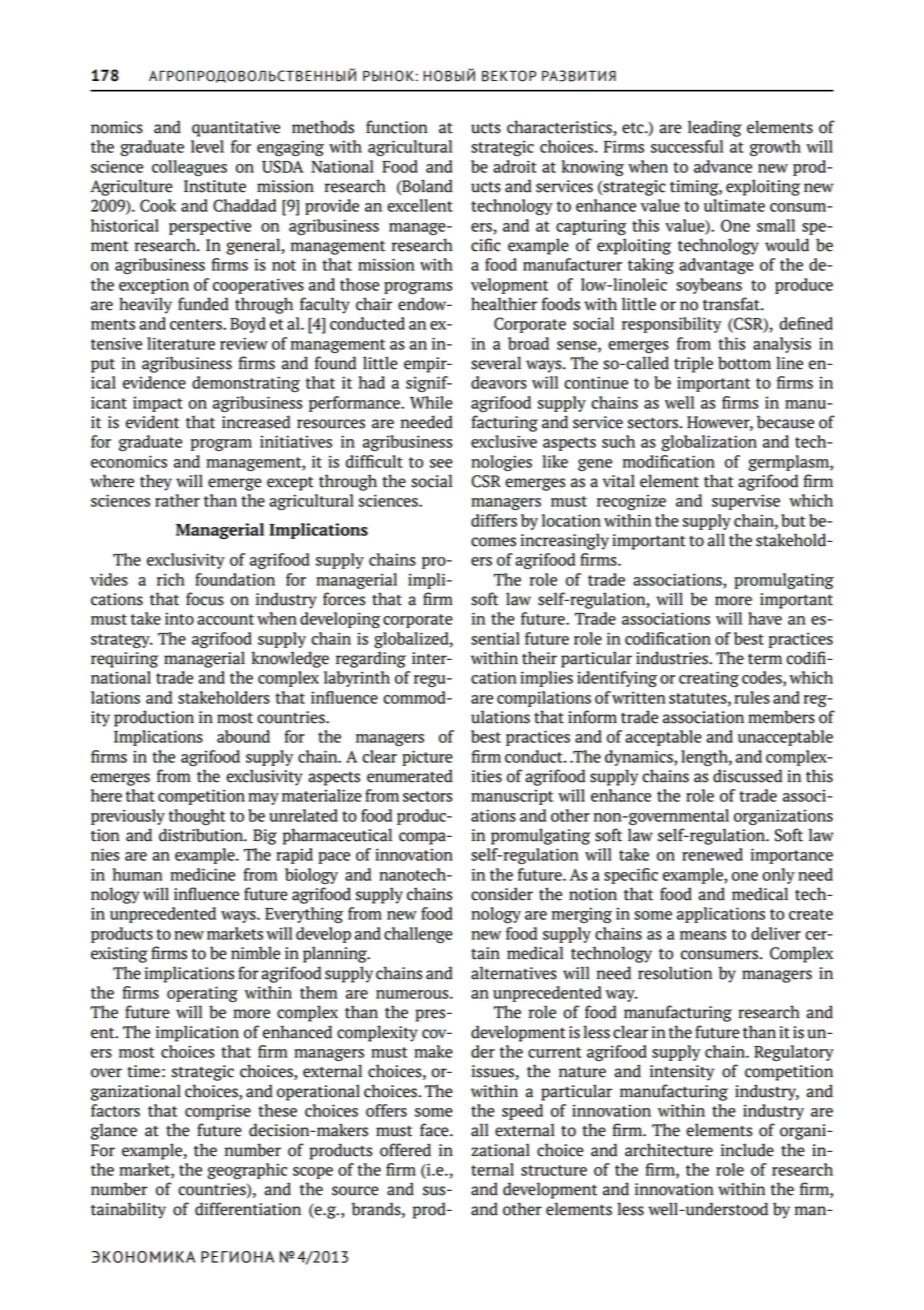 This screenshot has width=924, height=1310. I want to click on adroit, so click(515, 166).
